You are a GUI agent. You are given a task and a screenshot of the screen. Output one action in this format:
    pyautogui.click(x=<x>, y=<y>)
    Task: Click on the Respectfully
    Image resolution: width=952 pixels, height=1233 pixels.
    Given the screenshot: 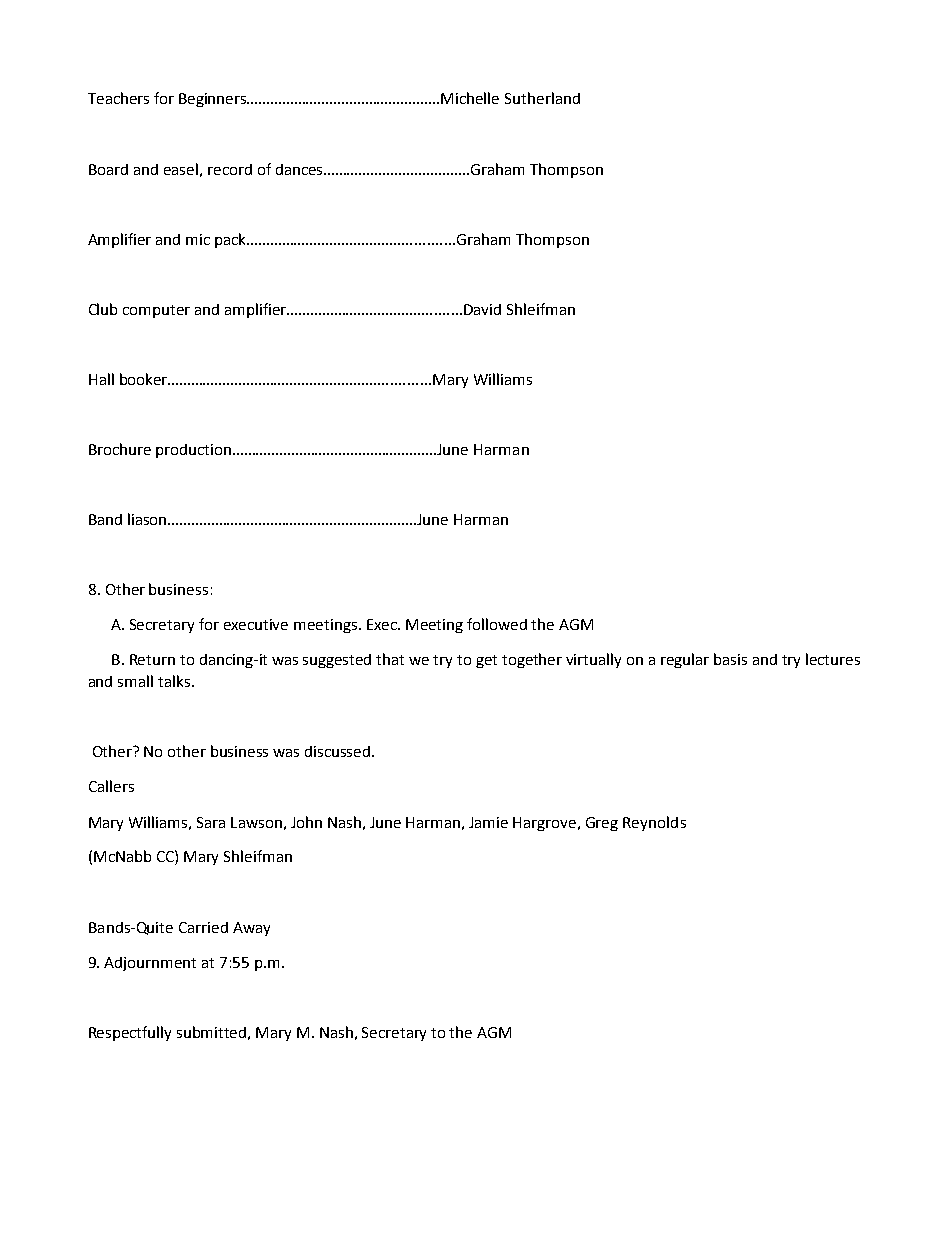 What is the action you would take?
    pyautogui.click(x=130, y=1033)
